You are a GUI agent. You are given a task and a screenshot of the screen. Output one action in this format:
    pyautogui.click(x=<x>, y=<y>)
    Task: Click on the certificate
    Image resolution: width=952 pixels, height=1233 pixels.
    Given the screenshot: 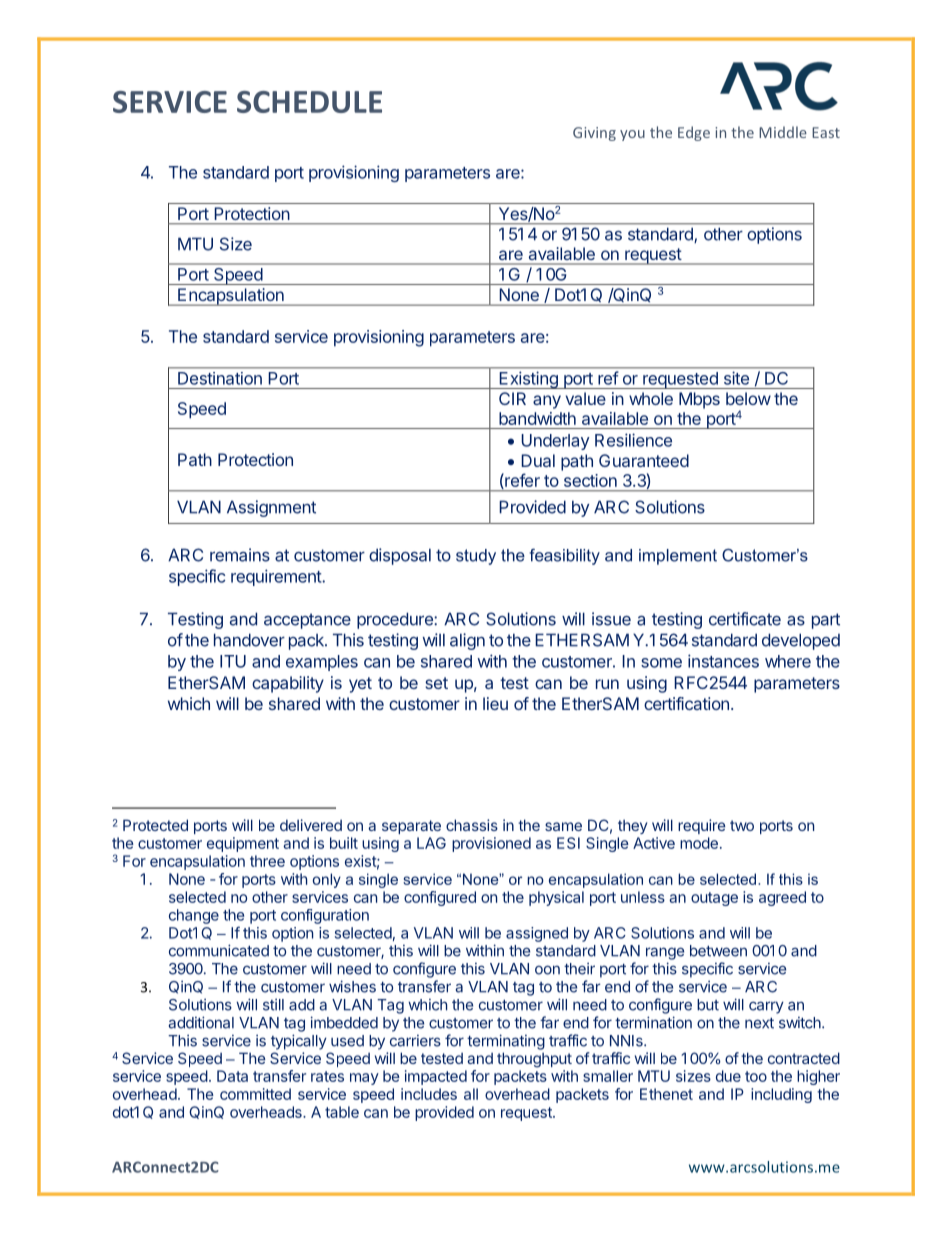 What is the action you would take?
    pyautogui.click(x=745, y=619)
